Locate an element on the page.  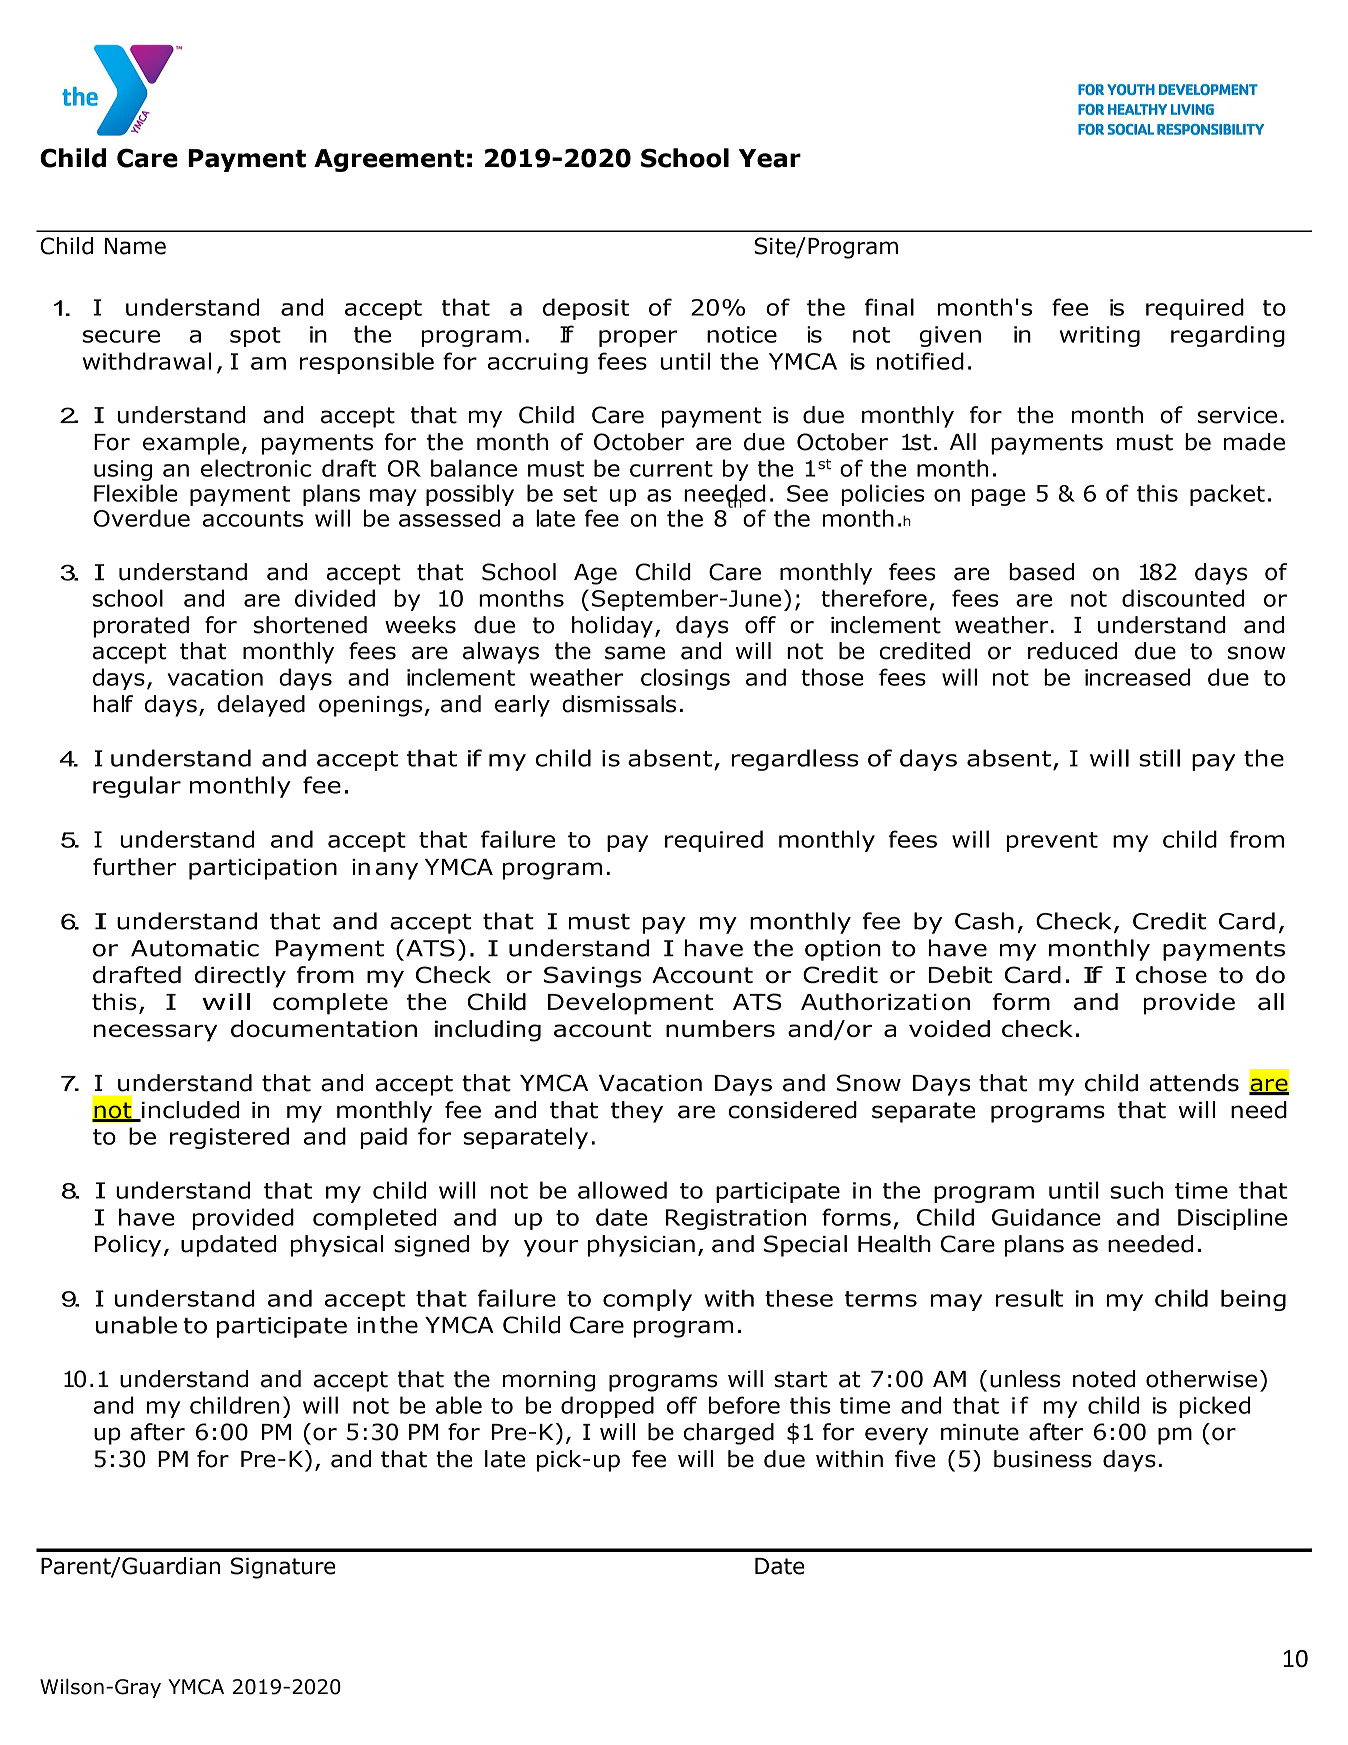
included is located at coordinates (189, 1111).
